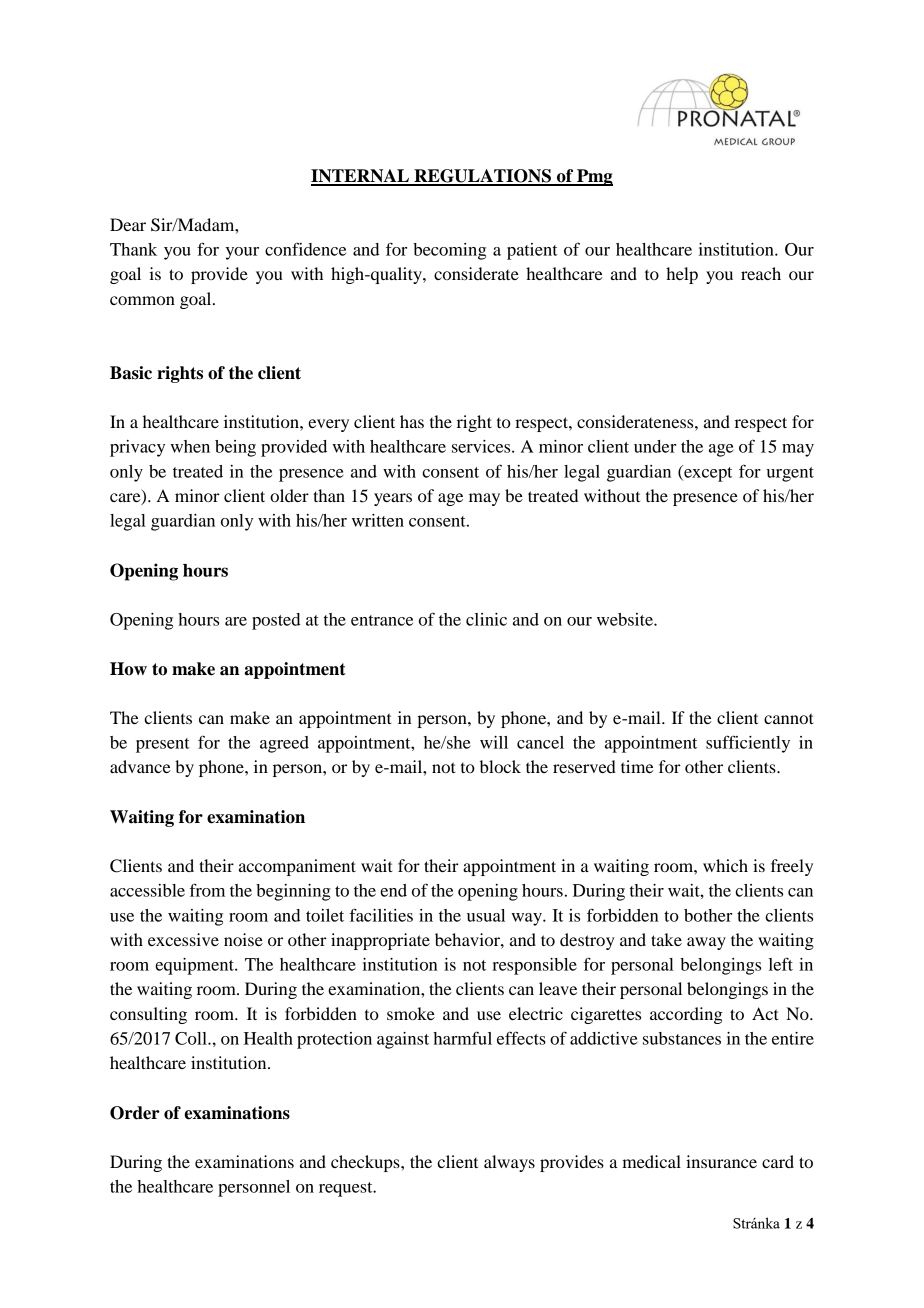  I want to click on except, so click(707, 473).
